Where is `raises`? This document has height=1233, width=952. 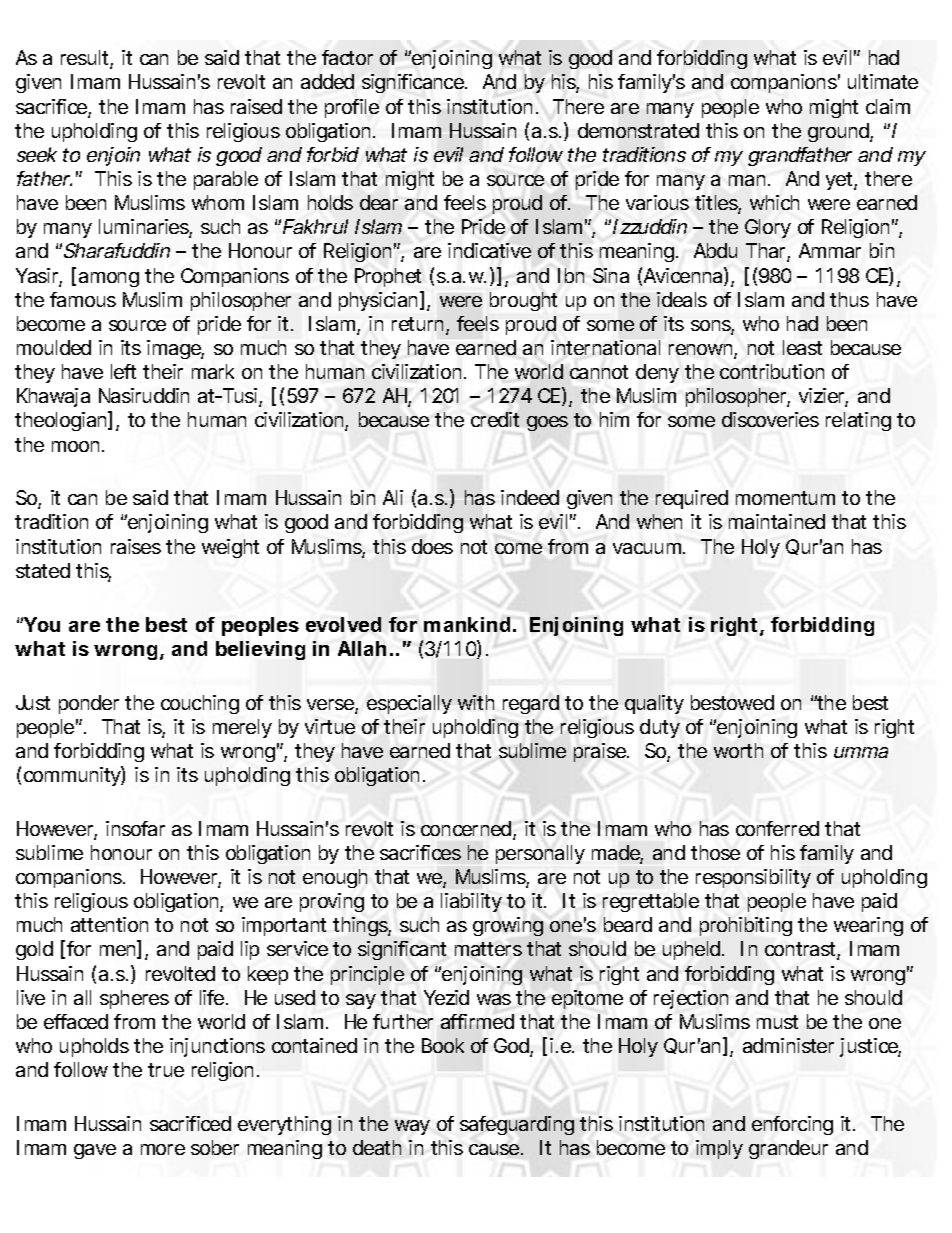
raises is located at coordinates (136, 546).
